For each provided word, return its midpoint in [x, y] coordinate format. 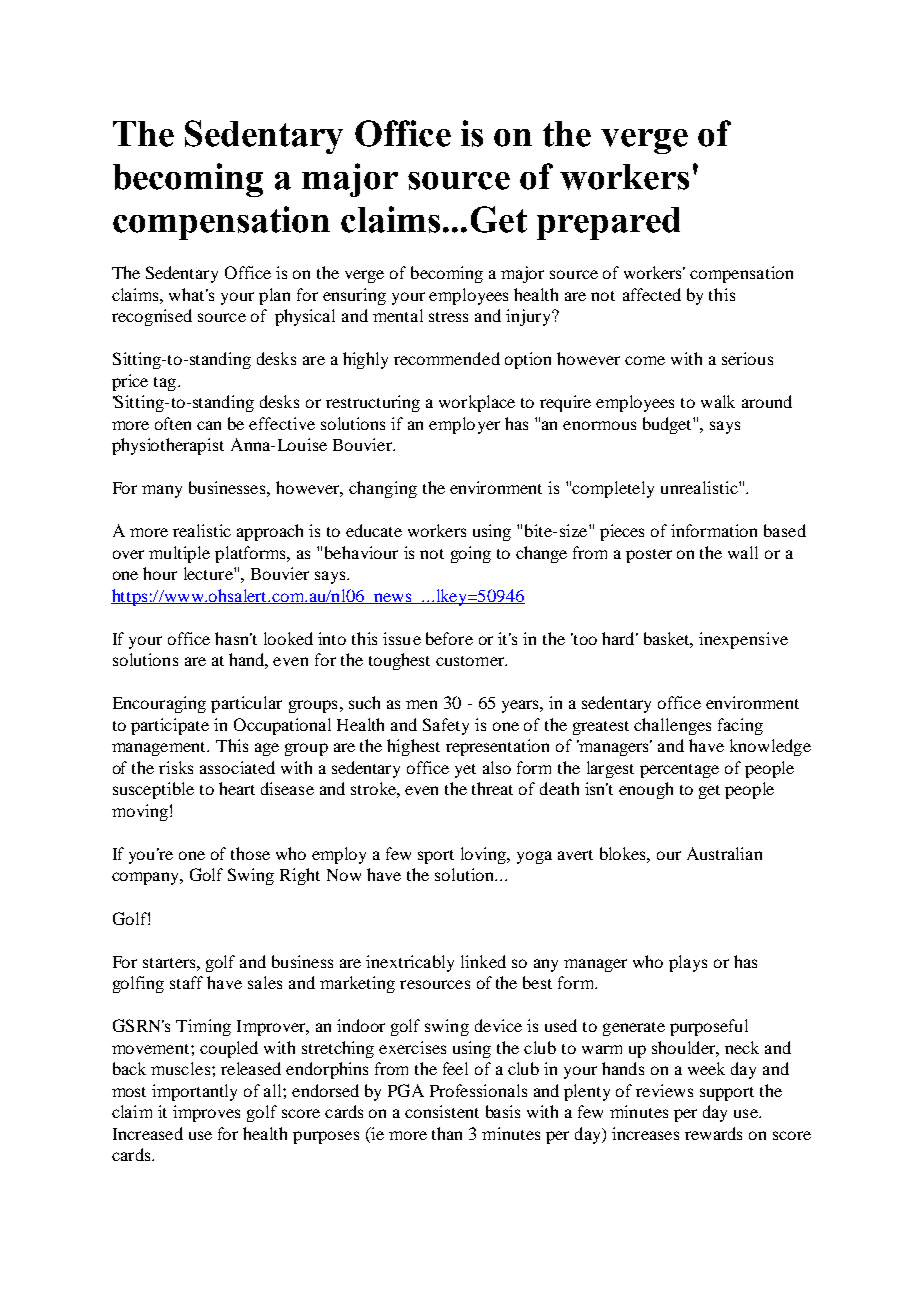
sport [436, 857]
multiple [179, 554]
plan [274, 296]
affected [652, 294]
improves [206, 1113]
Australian [724, 853]
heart [237, 788]
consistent [442, 1111]
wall [743, 552]
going [471, 554]
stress [448, 317]
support [727, 1094]
